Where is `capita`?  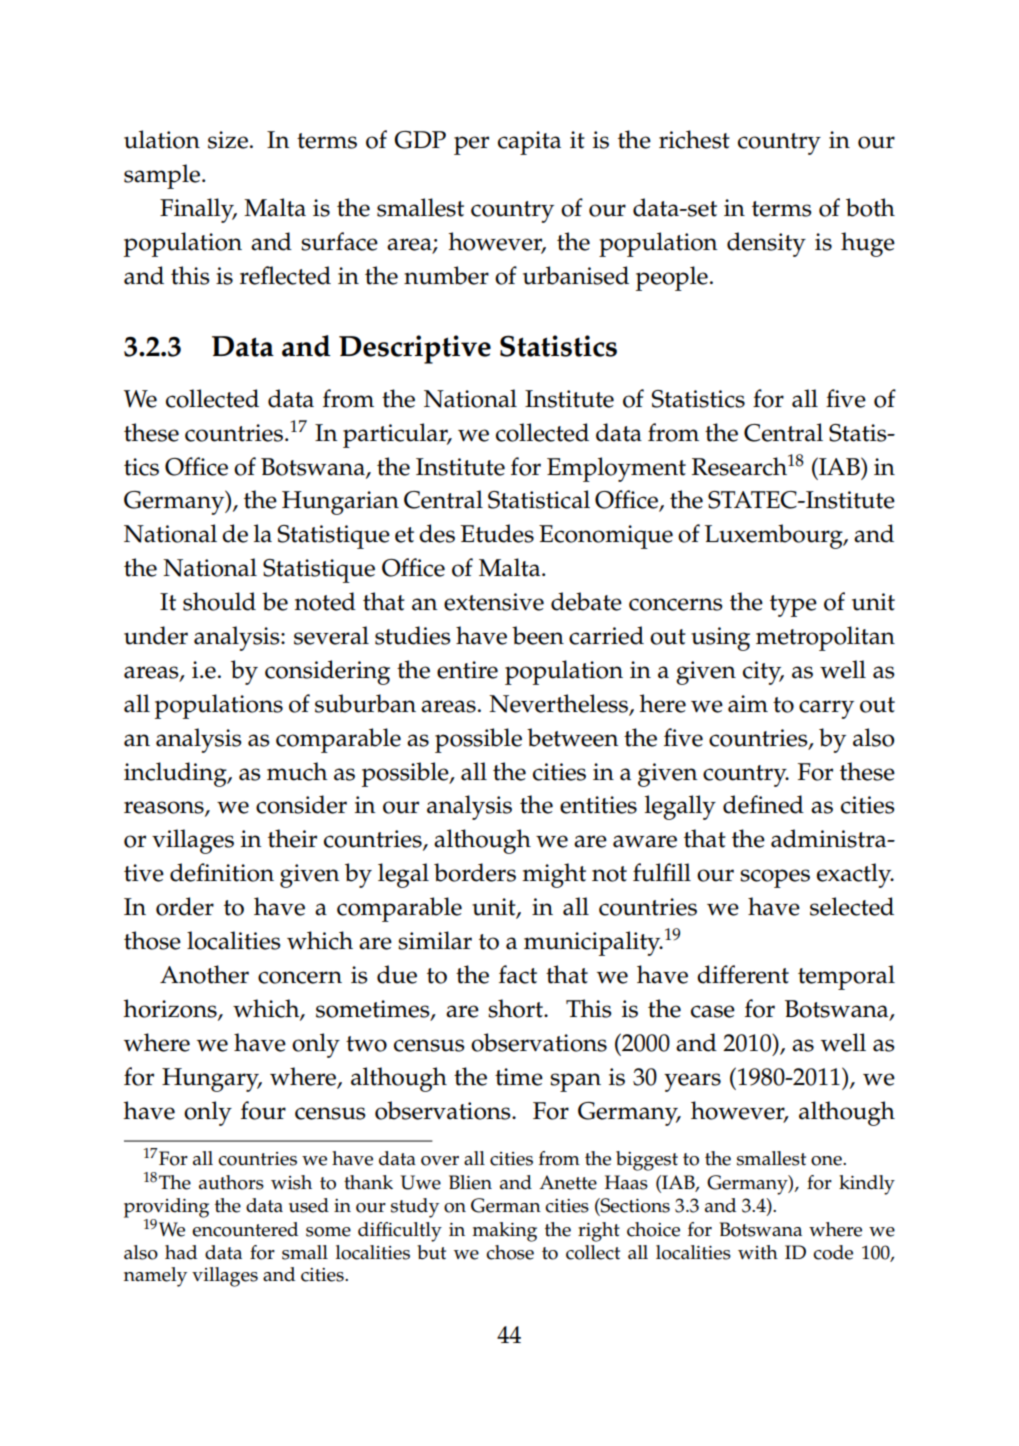 capita is located at coordinates (529, 143).
